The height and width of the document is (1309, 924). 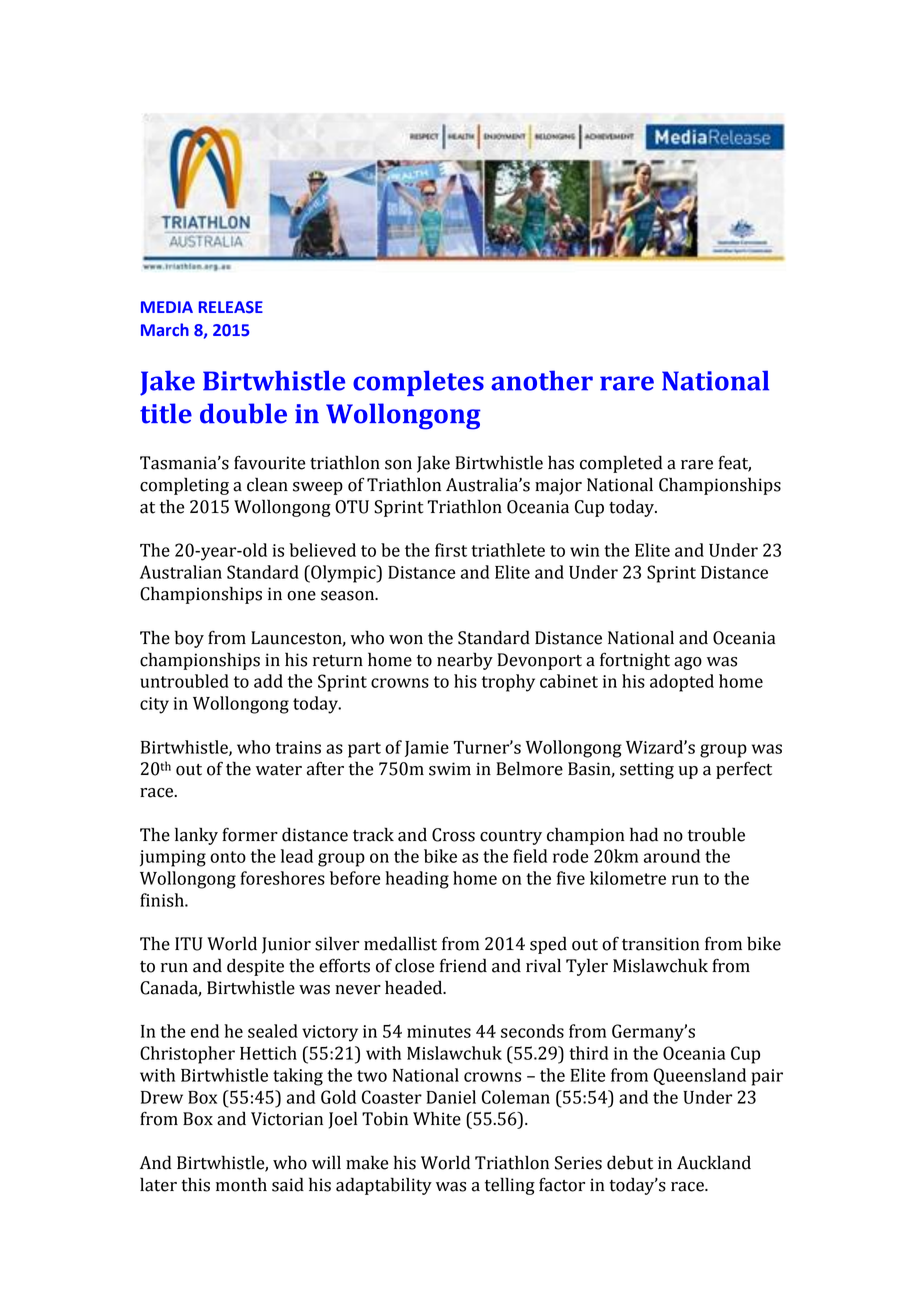 I want to click on add, so click(x=268, y=681).
